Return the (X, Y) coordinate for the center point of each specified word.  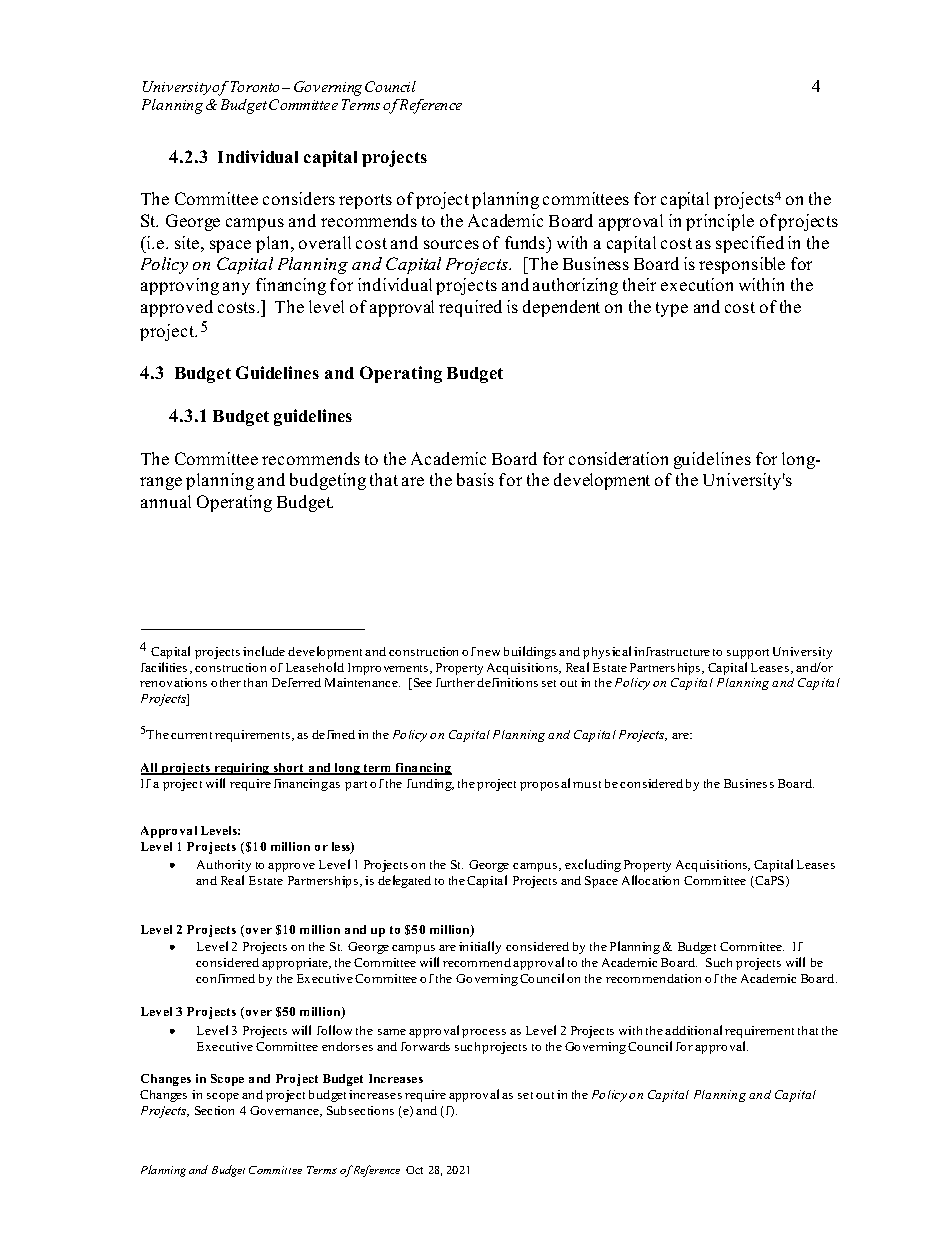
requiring (242, 769)
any (236, 288)
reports (365, 201)
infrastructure (672, 651)
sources (451, 244)
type (672, 309)
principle (720, 222)
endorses (347, 1046)
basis (475, 479)
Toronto (257, 86)
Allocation (650, 880)
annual (166, 501)
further (455, 682)
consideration (618, 458)
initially (480, 947)
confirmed (225, 978)
